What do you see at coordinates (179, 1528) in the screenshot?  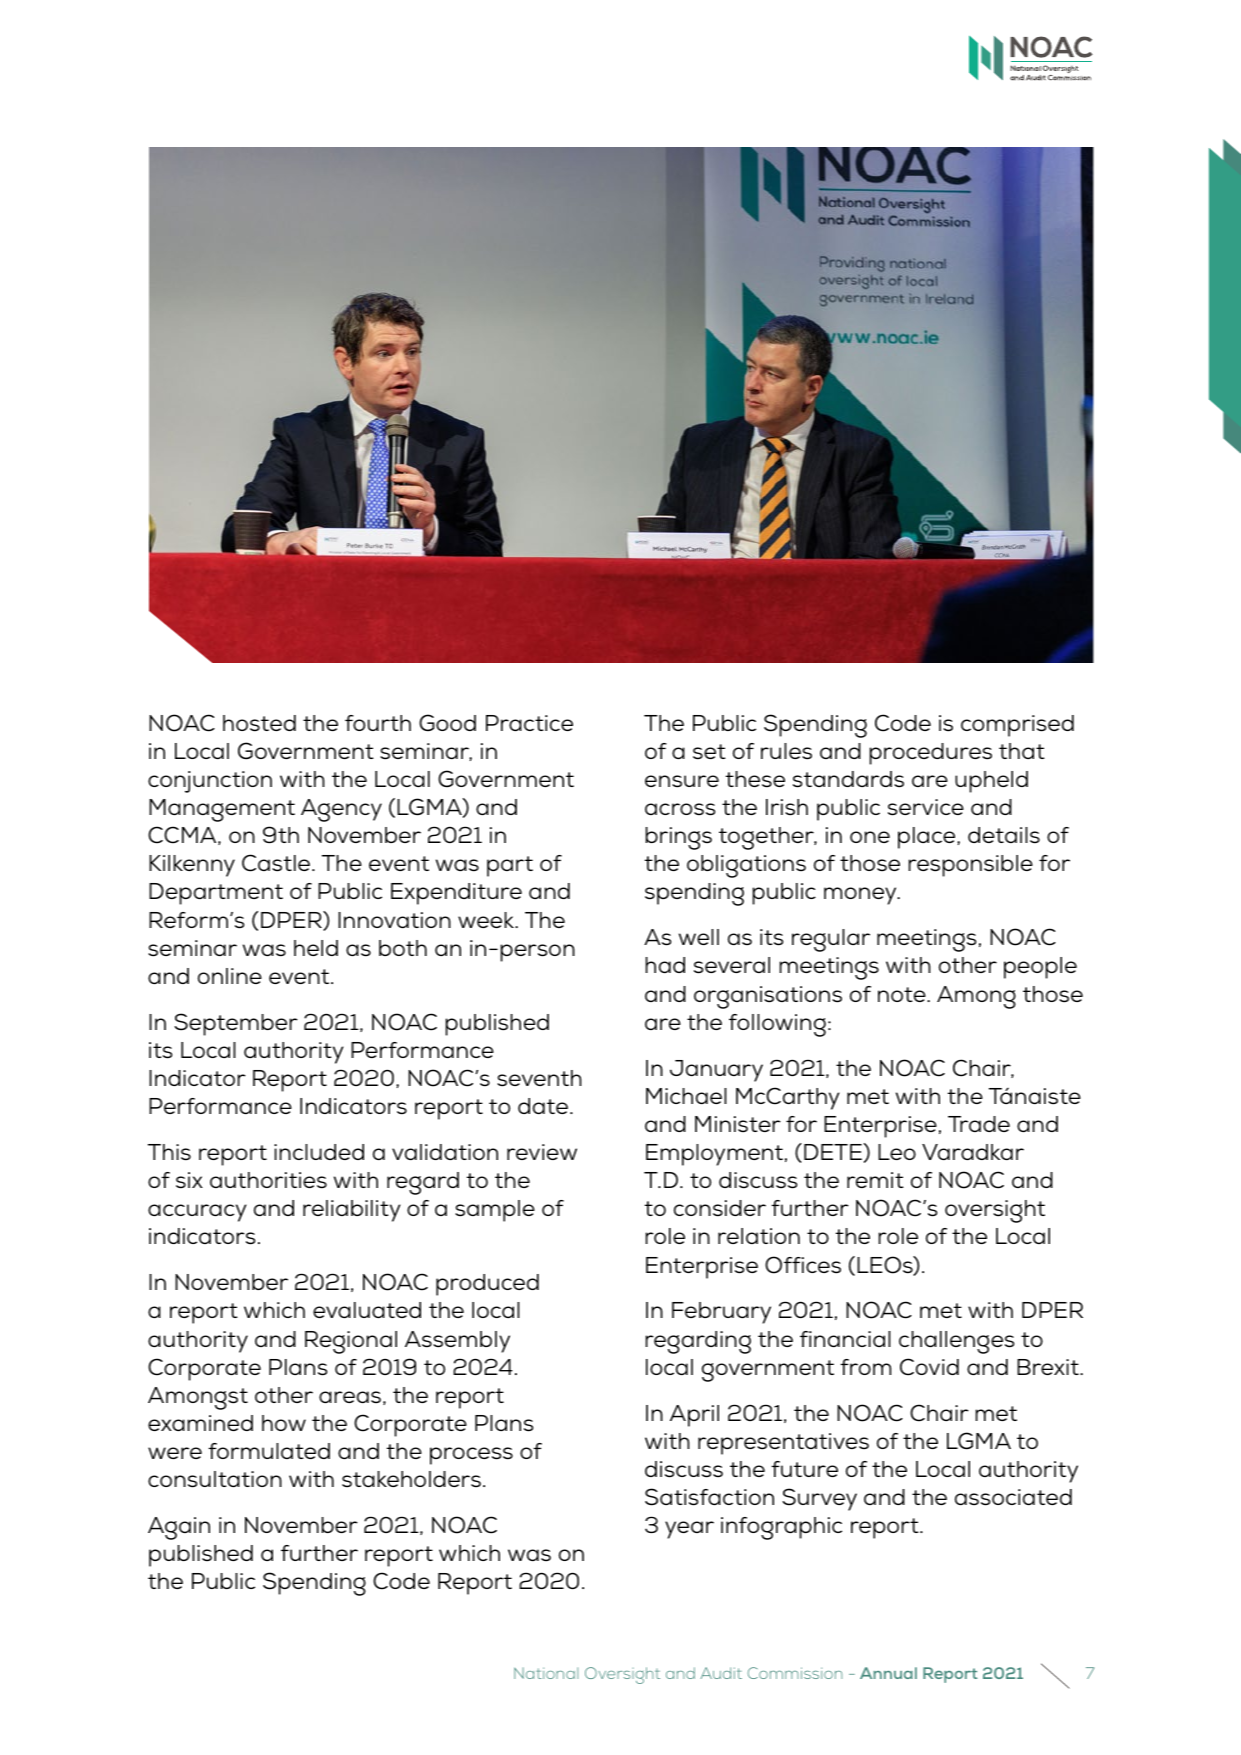 I see `Again` at bounding box center [179, 1528].
